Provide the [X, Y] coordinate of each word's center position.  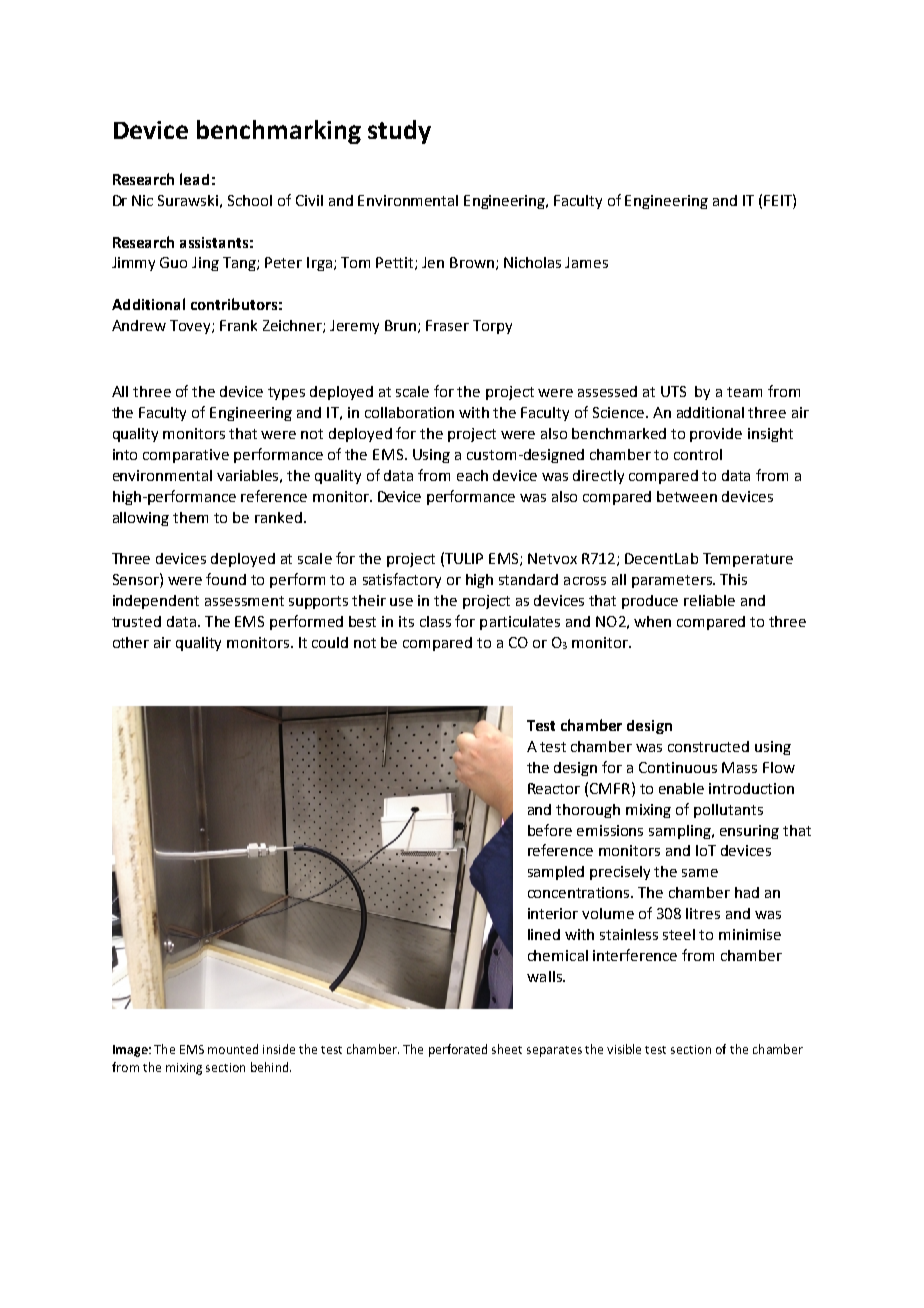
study [399, 132]
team [744, 392]
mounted [233, 1049]
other [131, 642]
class [435, 621]
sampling [681, 832]
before [550, 830]
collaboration [409, 412]
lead [194, 179]
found [226, 579]
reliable [709, 600]
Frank [238, 325]
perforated [458, 1050]
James [586, 262]
